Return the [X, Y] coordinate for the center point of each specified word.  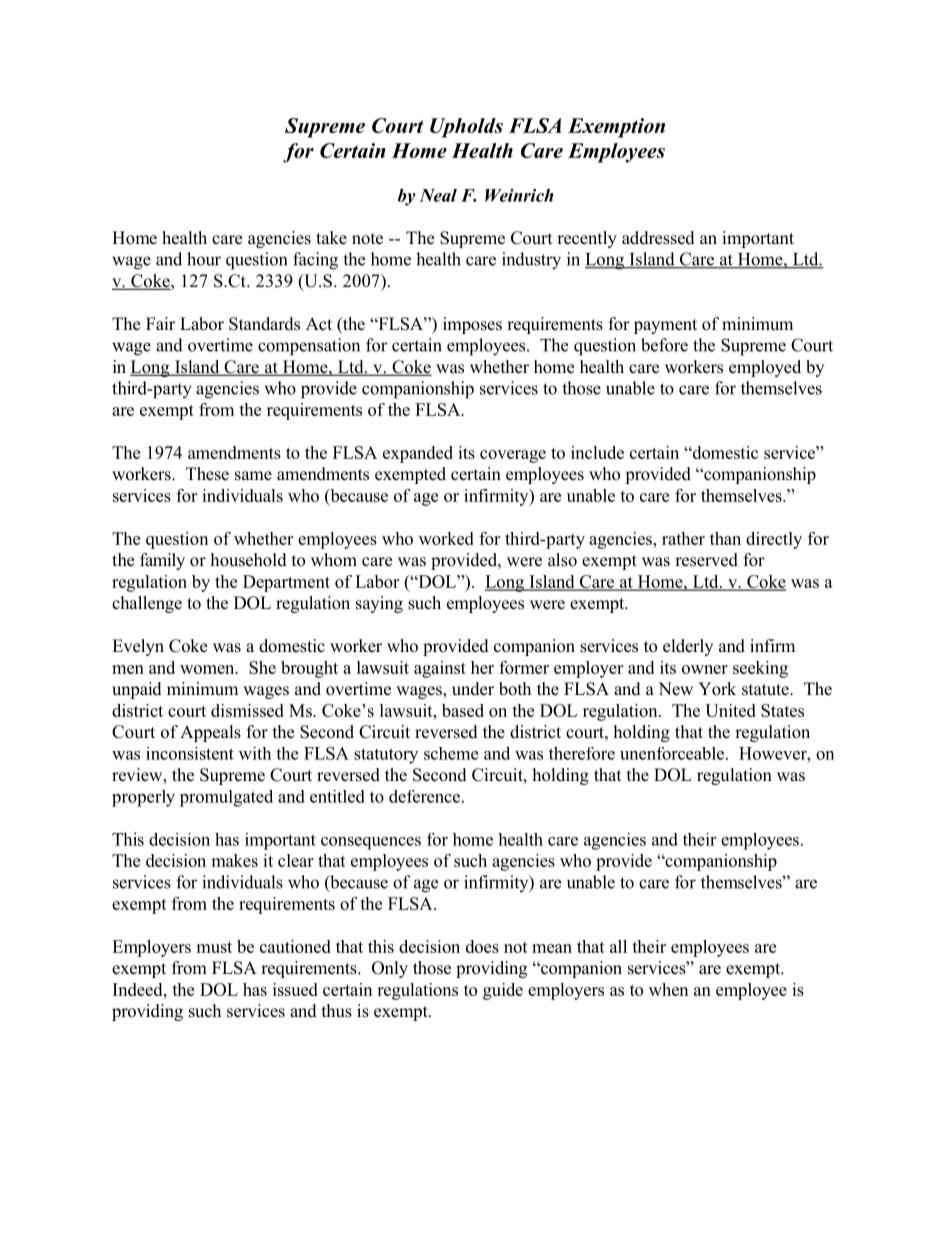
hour [204, 259]
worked [446, 538]
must [214, 947]
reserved [706, 560]
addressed [658, 238]
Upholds [466, 128]
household [249, 560]
